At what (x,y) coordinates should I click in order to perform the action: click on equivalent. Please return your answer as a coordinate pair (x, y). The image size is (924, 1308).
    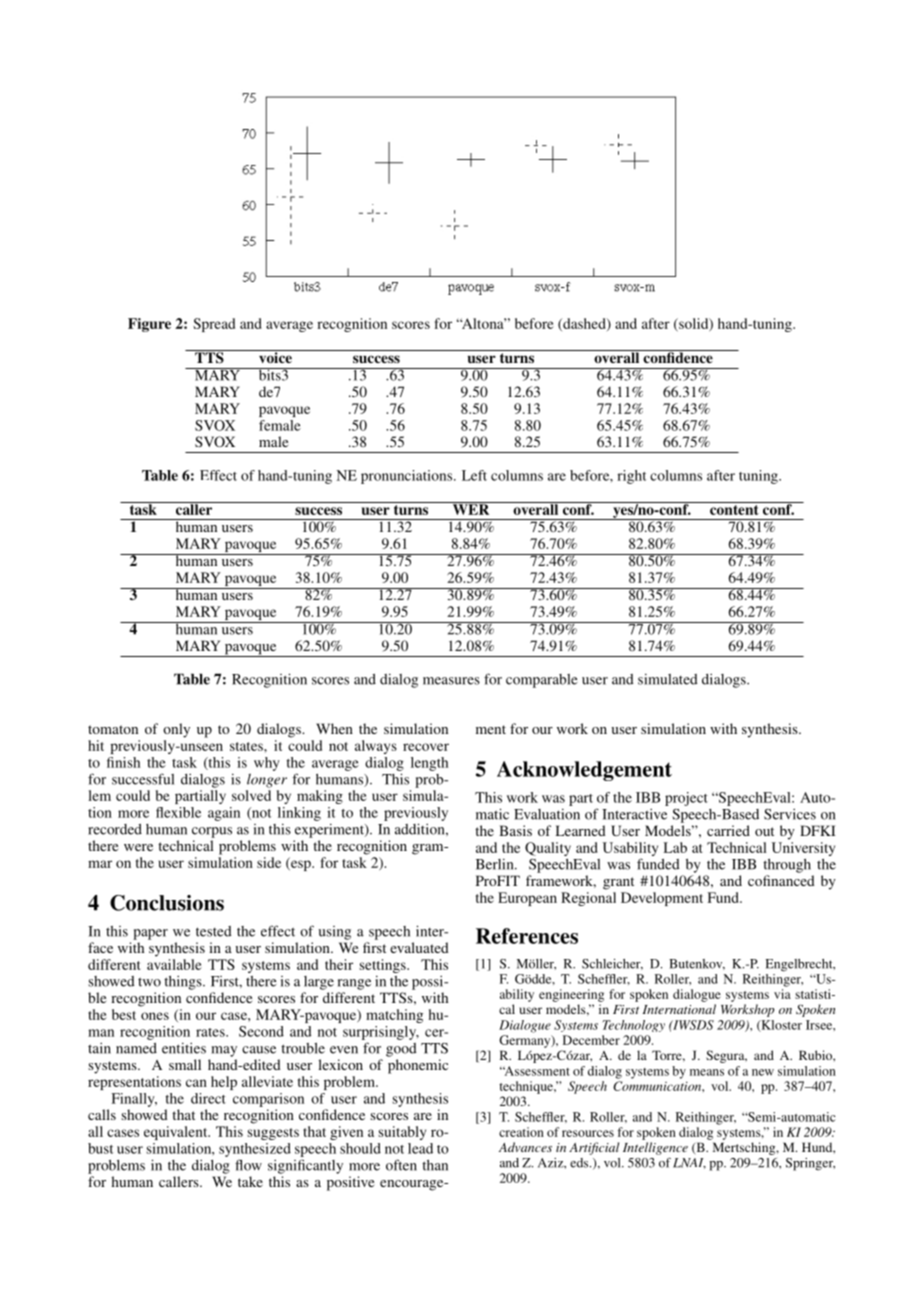
    Looking at the image, I should click on (177, 1133).
